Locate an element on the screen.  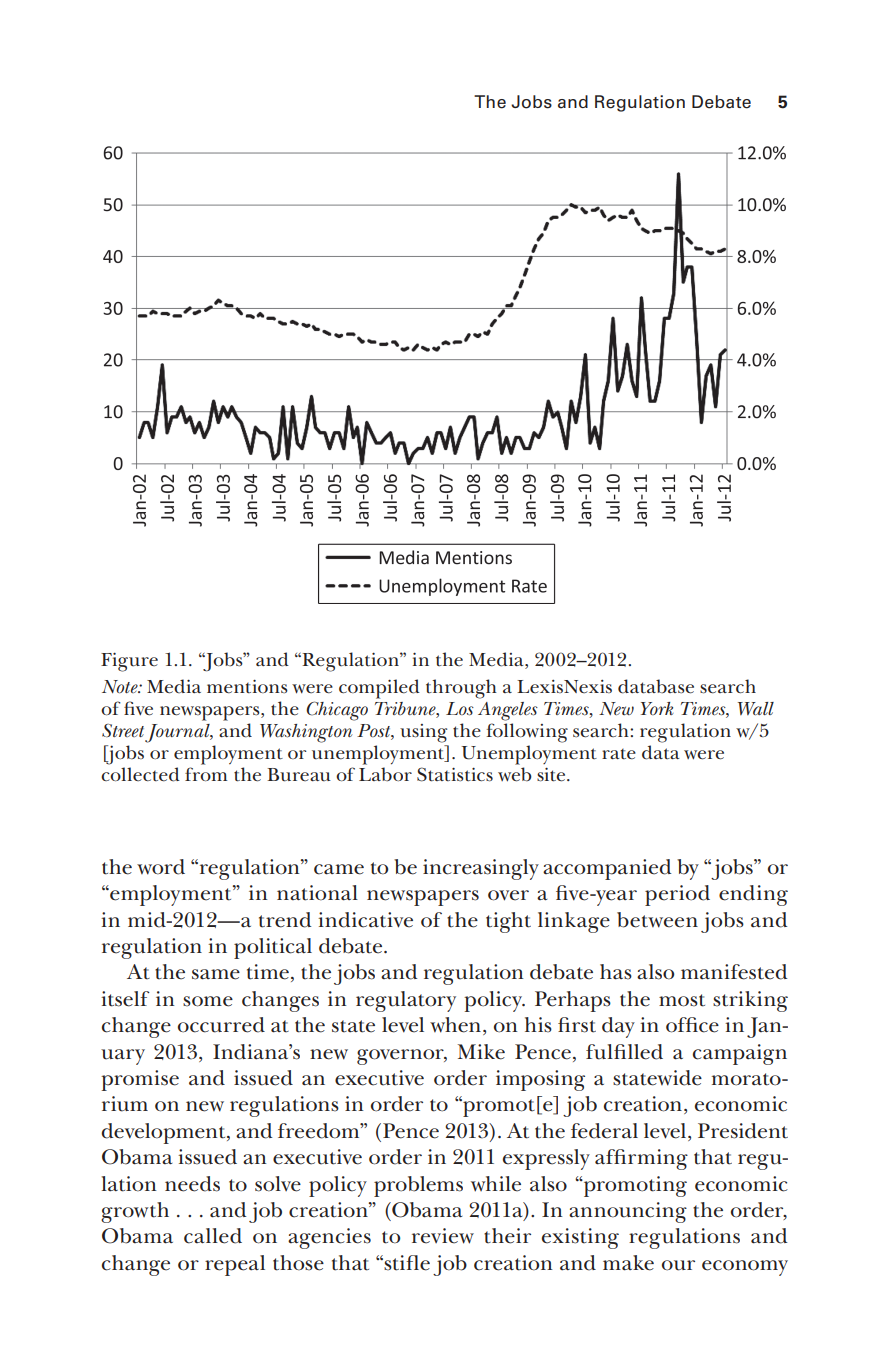
promise is located at coordinates (140, 1080).
